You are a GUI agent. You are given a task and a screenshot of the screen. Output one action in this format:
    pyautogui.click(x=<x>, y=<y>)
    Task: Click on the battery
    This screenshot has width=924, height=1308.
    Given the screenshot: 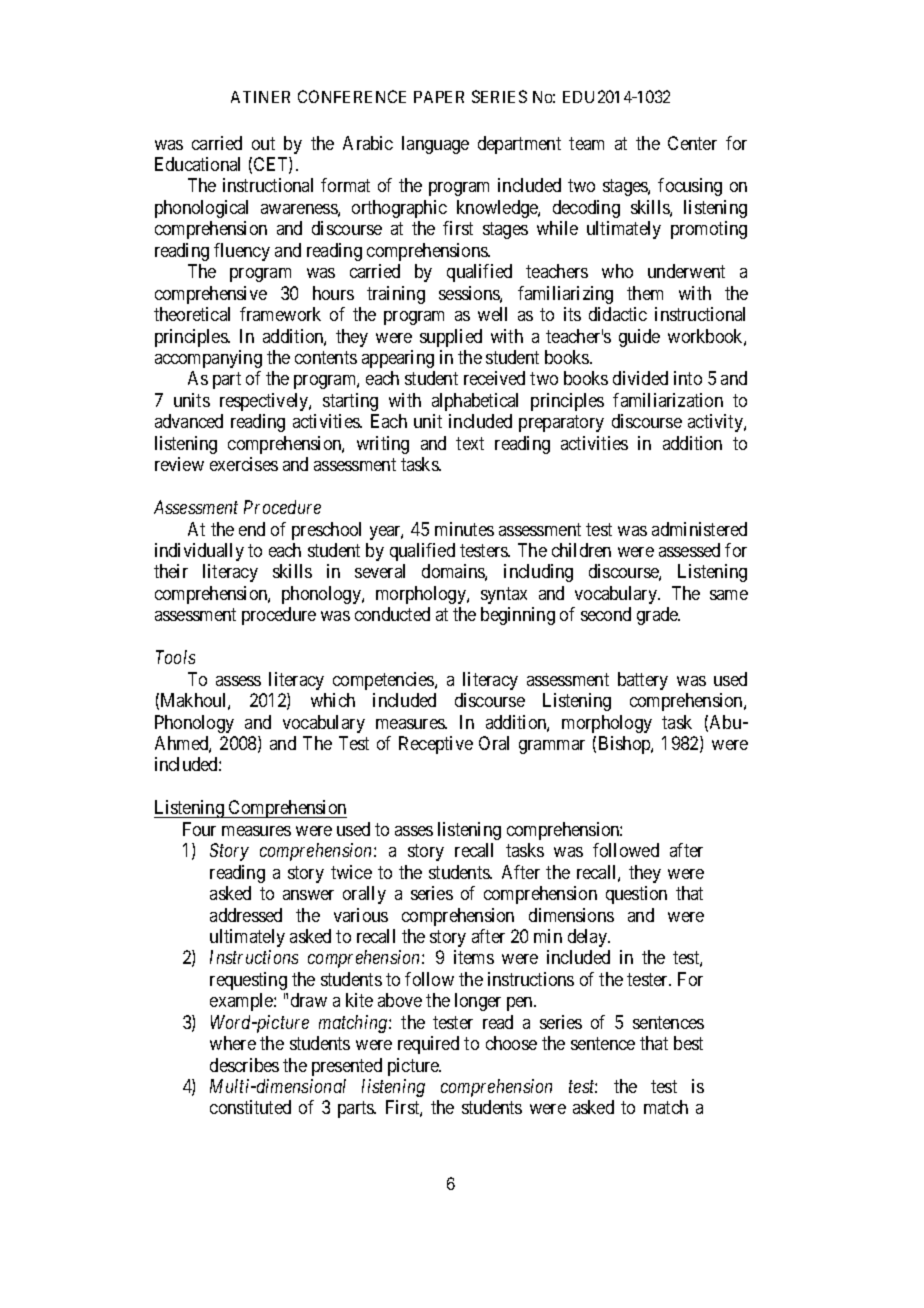 What is the action you would take?
    pyautogui.click(x=643, y=681)
